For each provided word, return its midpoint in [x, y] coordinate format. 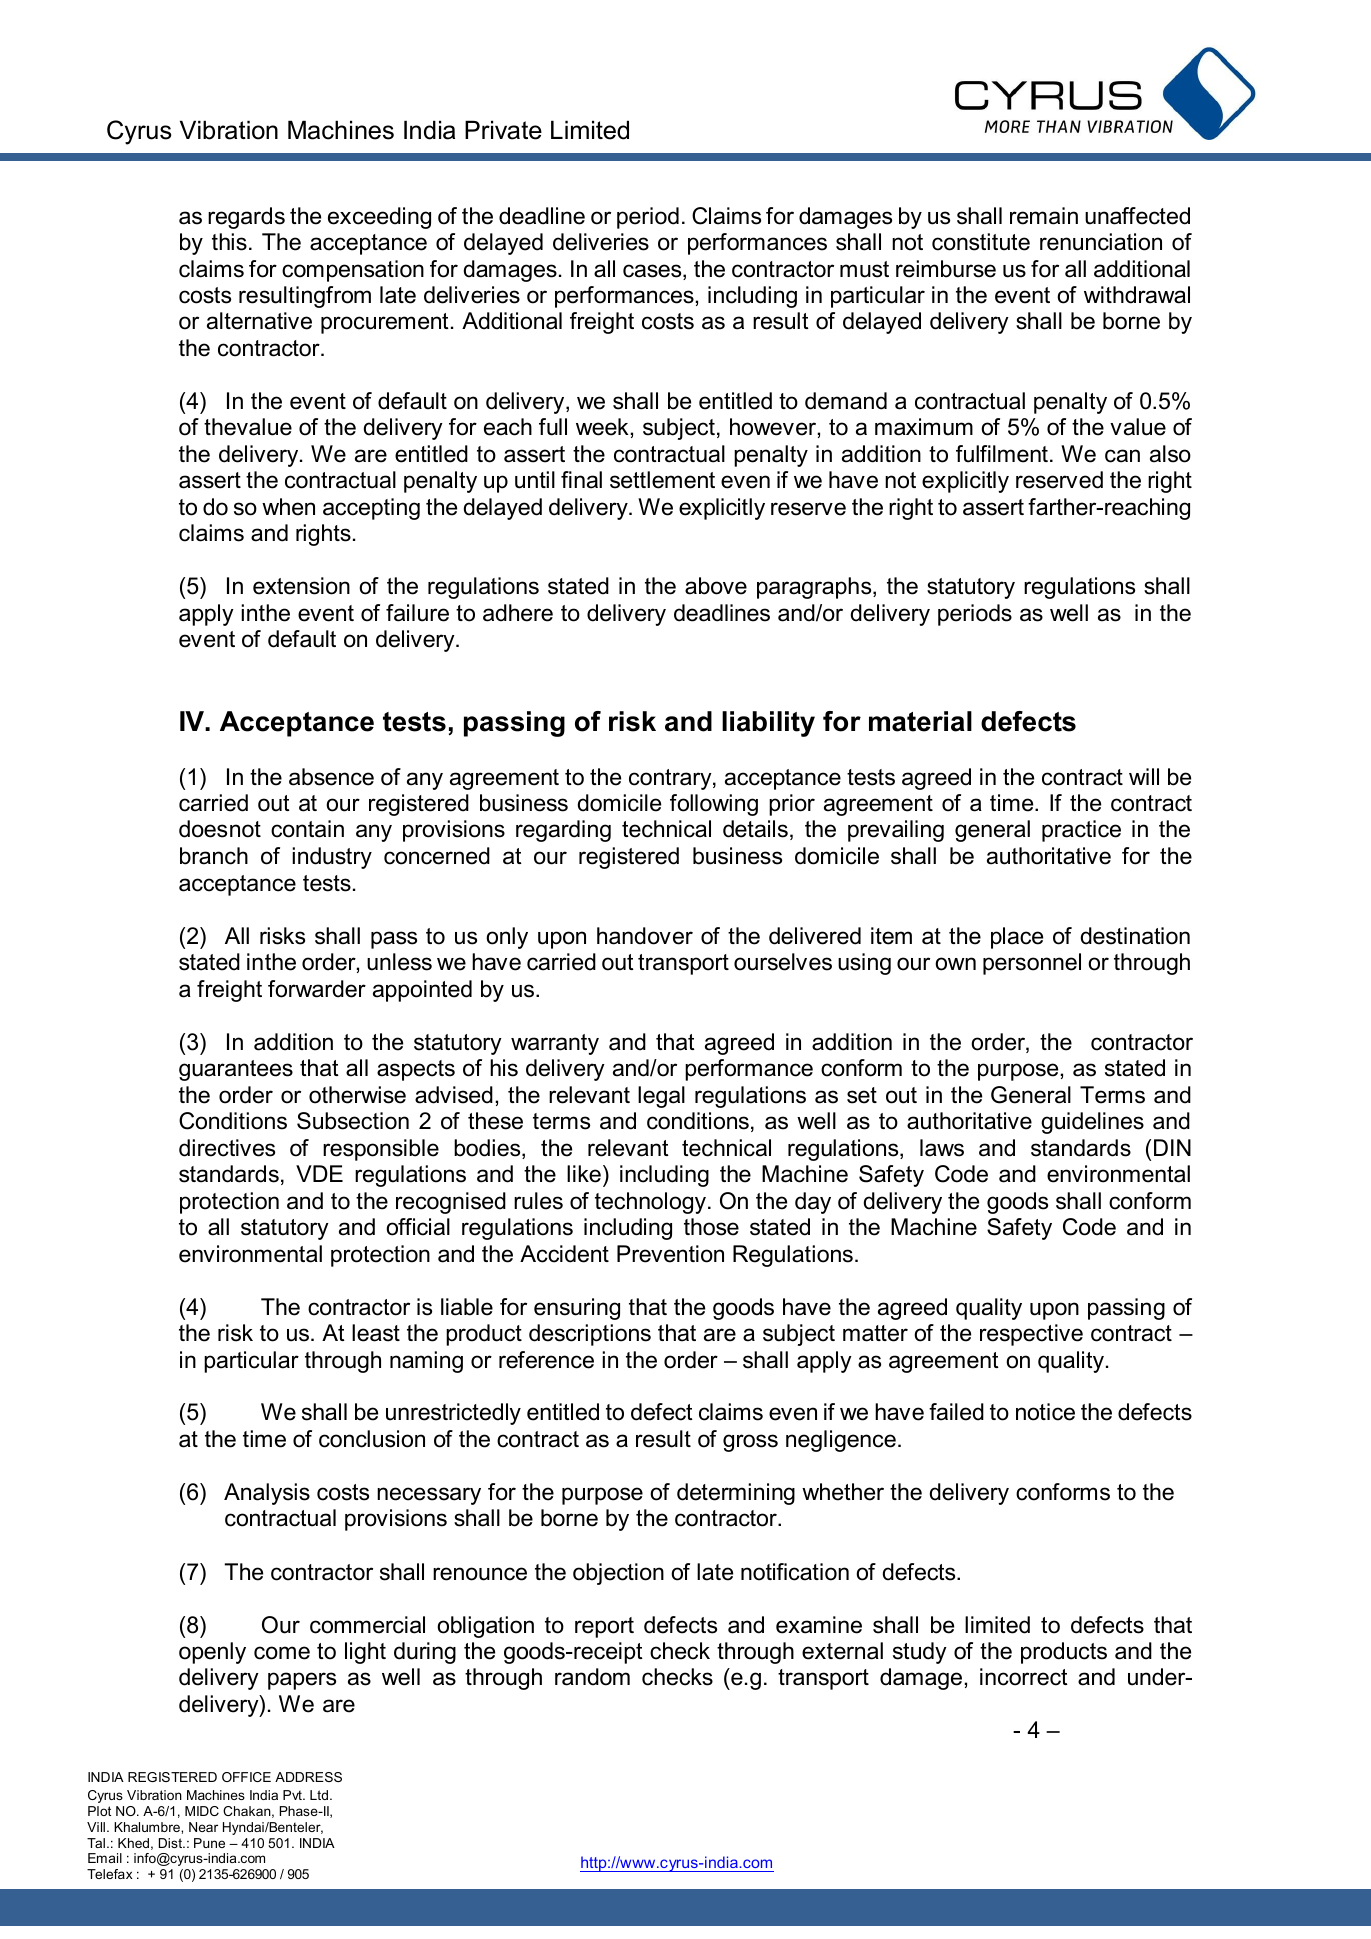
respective [1031, 1335]
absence [331, 777]
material [920, 721]
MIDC [202, 1811]
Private [503, 130]
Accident [564, 1254]
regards [246, 218]
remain [1044, 216]
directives [227, 1148]
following [714, 805]
